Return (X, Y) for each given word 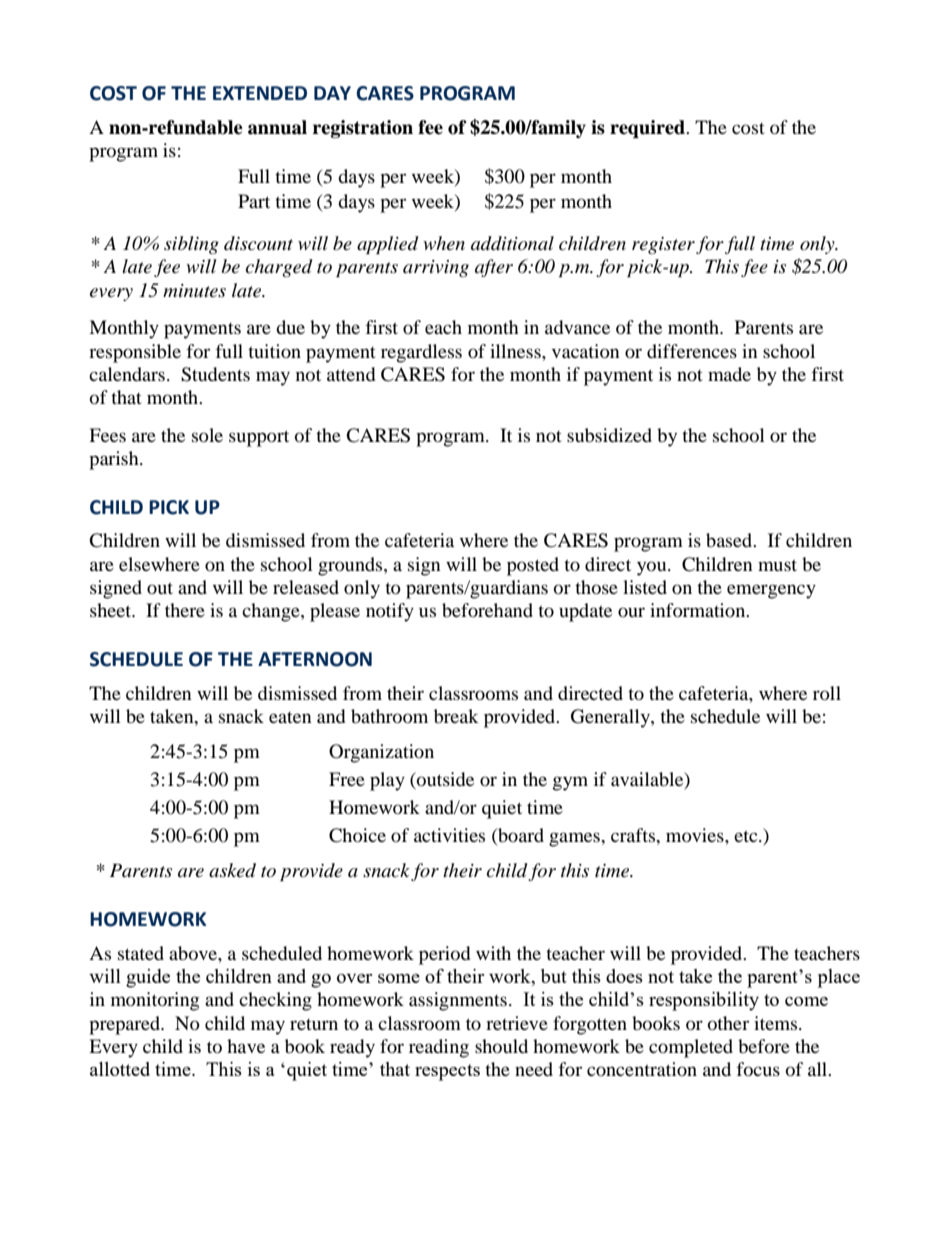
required (648, 129)
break (456, 716)
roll (827, 693)
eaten (290, 717)
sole (207, 435)
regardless (421, 353)
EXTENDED (260, 93)
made (729, 374)
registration (363, 129)
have (246, 1046)
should (501, 1046)
